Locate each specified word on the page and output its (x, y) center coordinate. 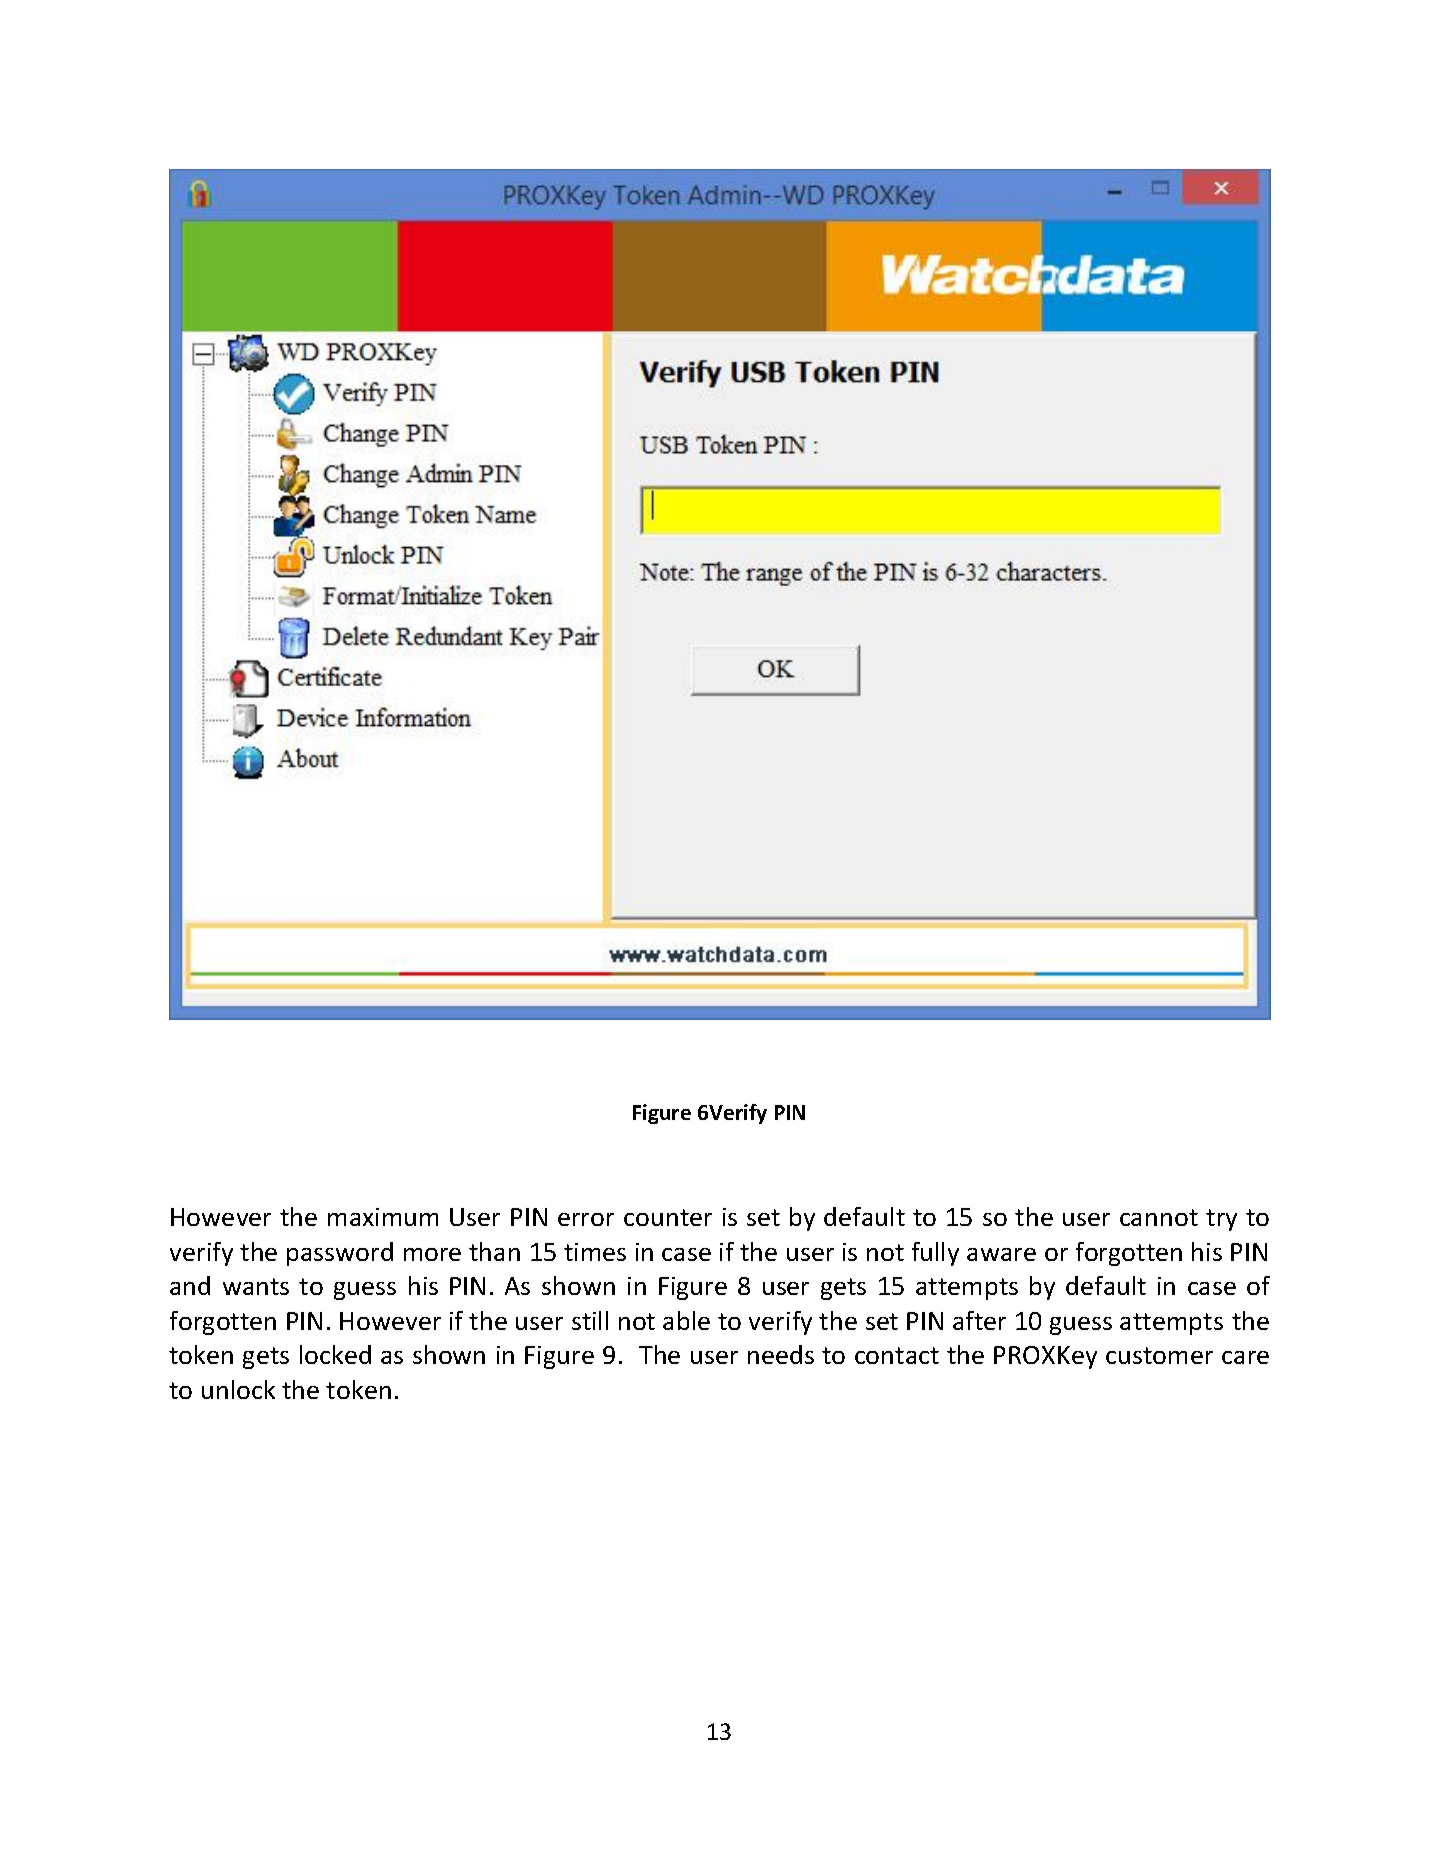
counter (668, 1217)
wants (256, 1286)
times (595, 1252)
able (686, 1320)
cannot (1159, 1217)
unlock (238, 1389)
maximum (383, 1217)
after (979, 1320)
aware (1001, 1254)
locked (335, 1354)
